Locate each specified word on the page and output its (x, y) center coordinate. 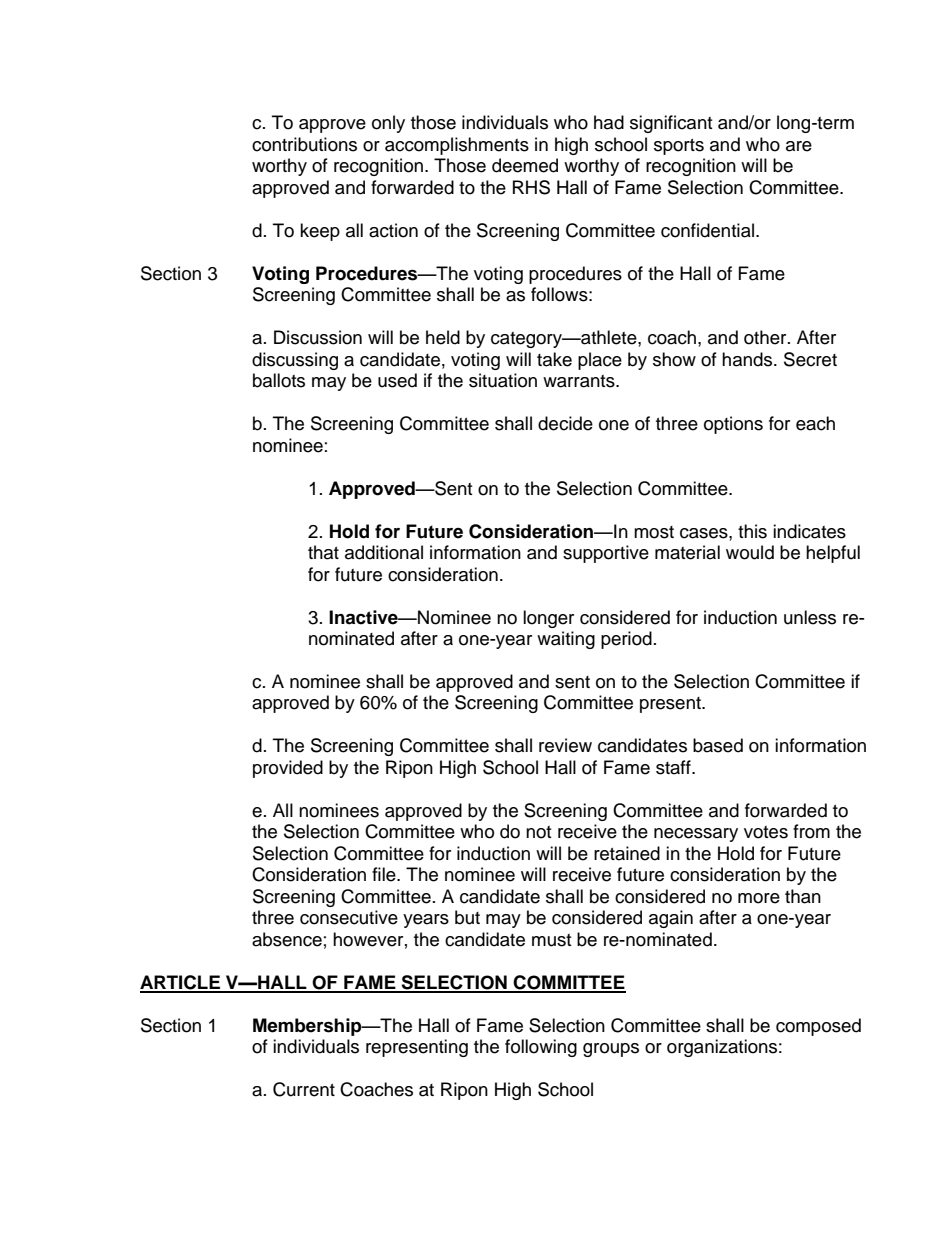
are (799, 146)
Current (304, 1089)
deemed (525, 165)
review (565, 745)
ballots (279, 380)
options (733, 425)
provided (288, 769)
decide (565, 423)
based (718, 745)
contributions (304, 144)
